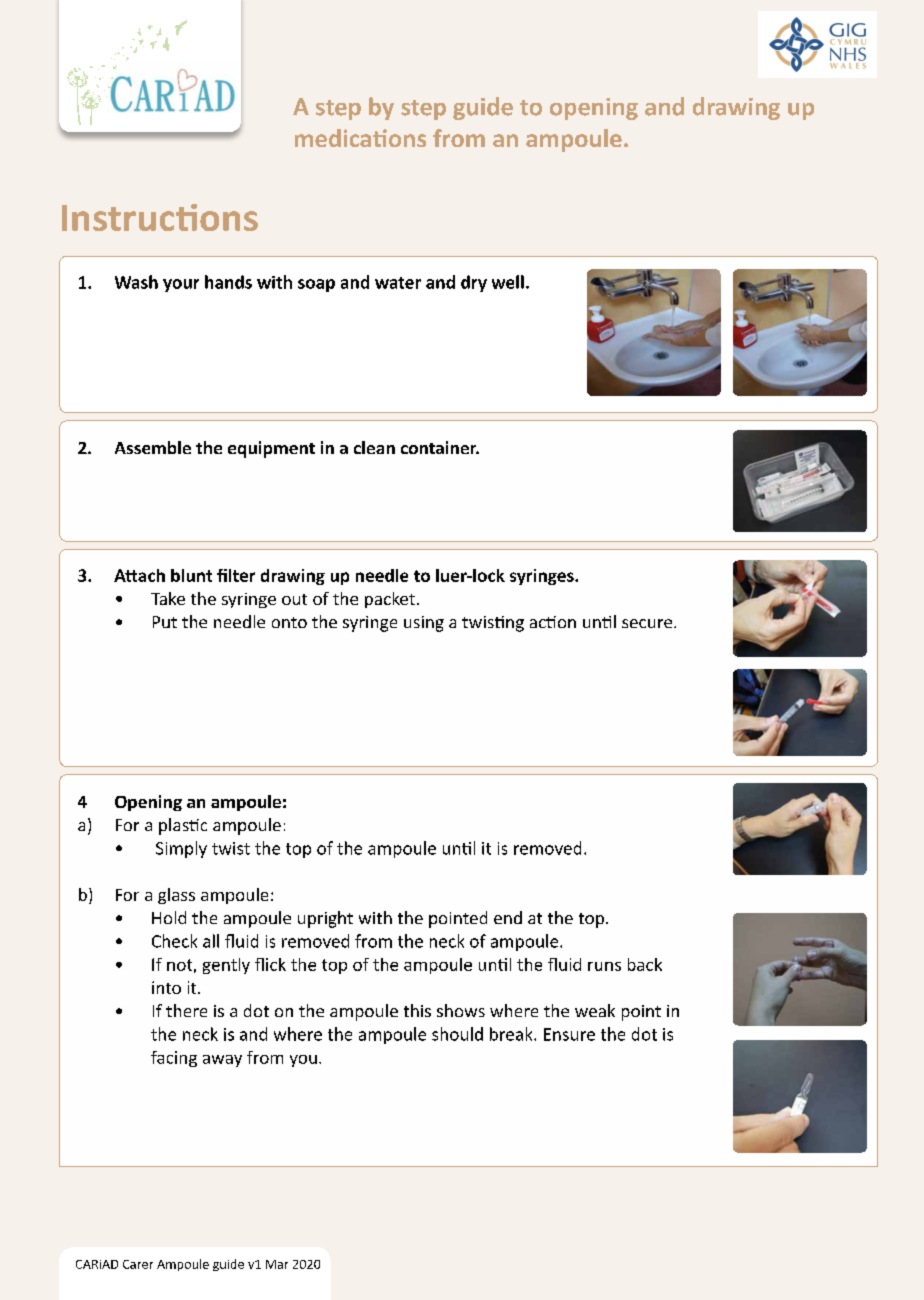 The height and width of the screenshot is (1300, 924). I want to click on Instructions, so click(160, 217).
